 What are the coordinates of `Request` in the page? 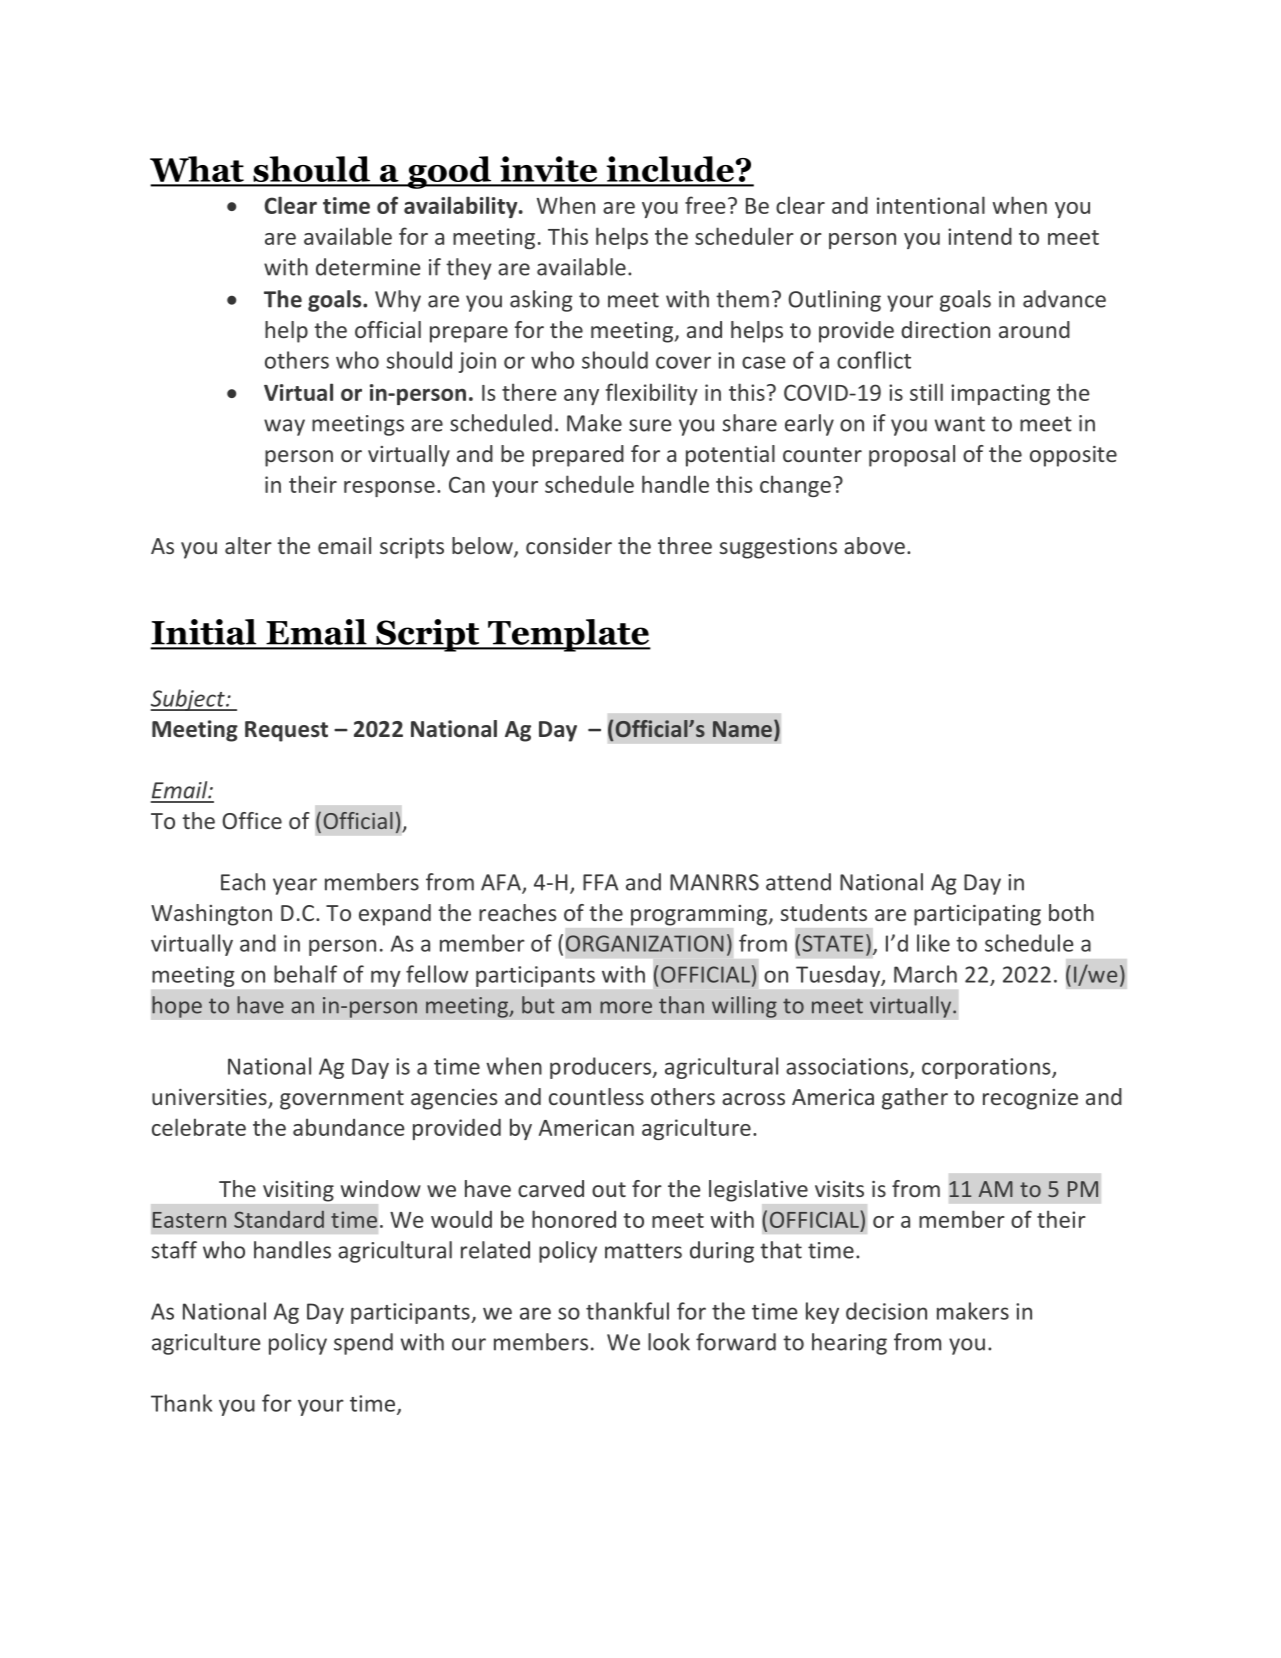 It's located at (286, 731).
